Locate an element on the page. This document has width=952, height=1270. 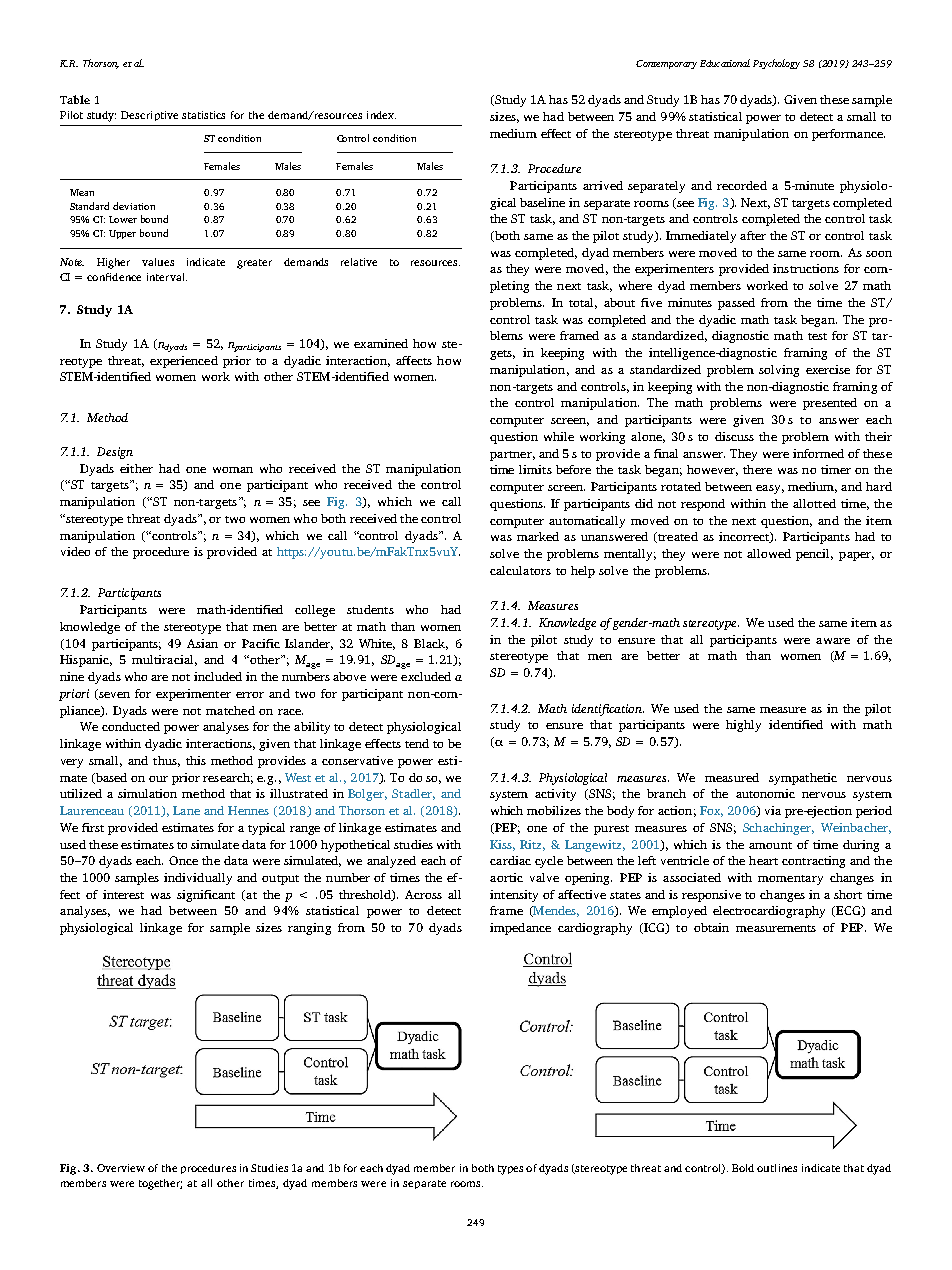
aware is located at coordinates (833, 641).
